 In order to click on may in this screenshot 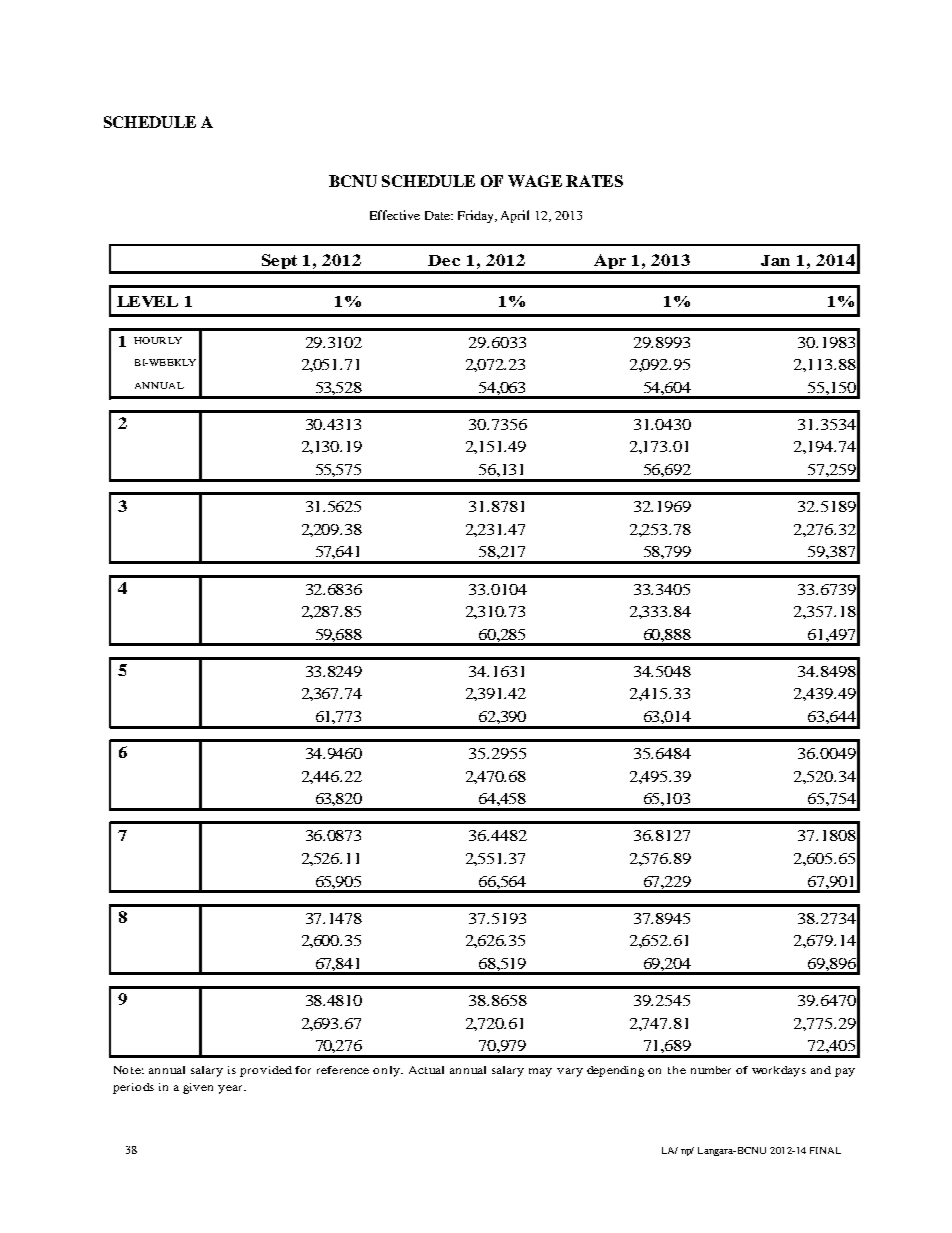, I will do `click(540, 1072)`.
